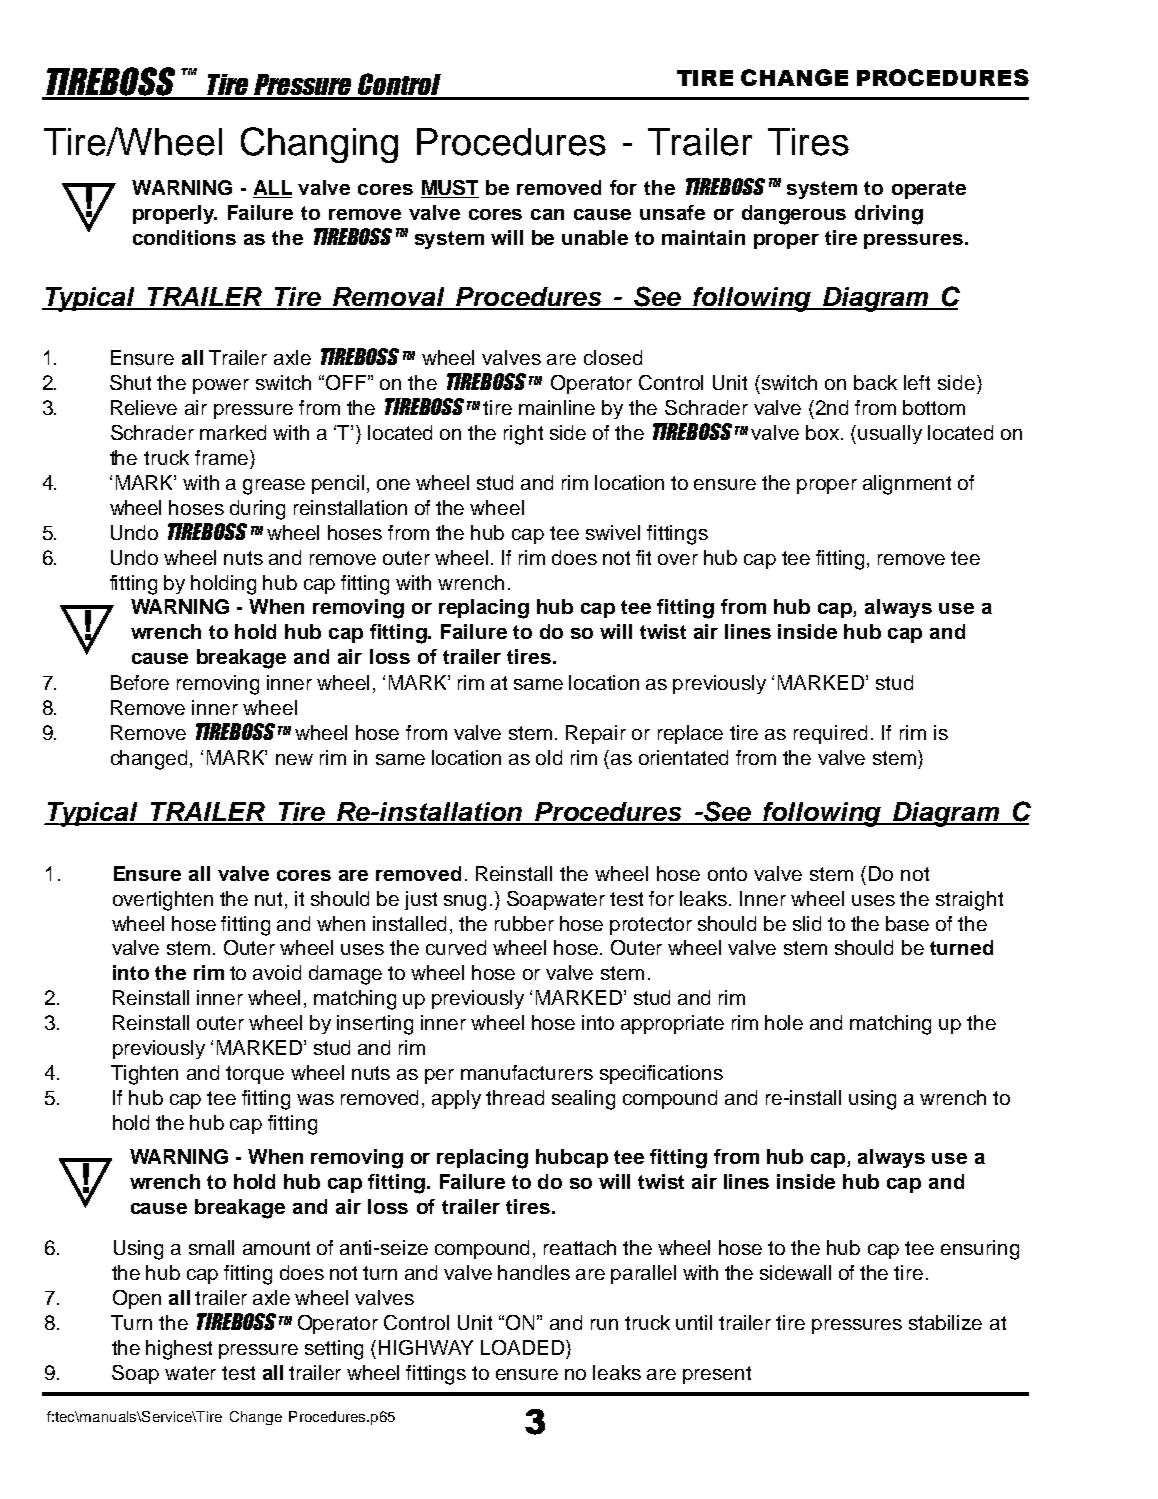  I want to click on conditions, so click(184, 237).
